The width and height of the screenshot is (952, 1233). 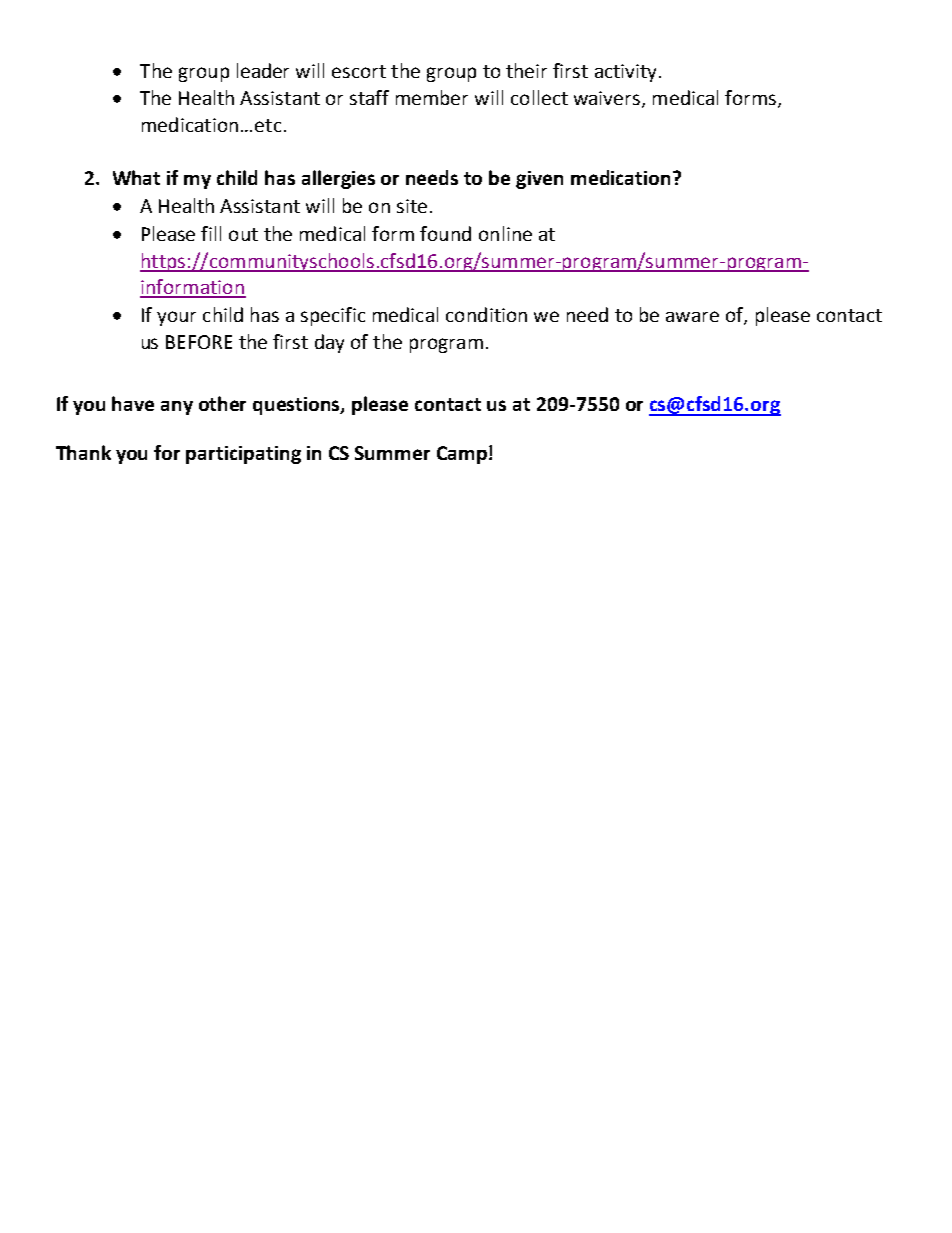 I want to click on day, so click(x=329, y=343).
